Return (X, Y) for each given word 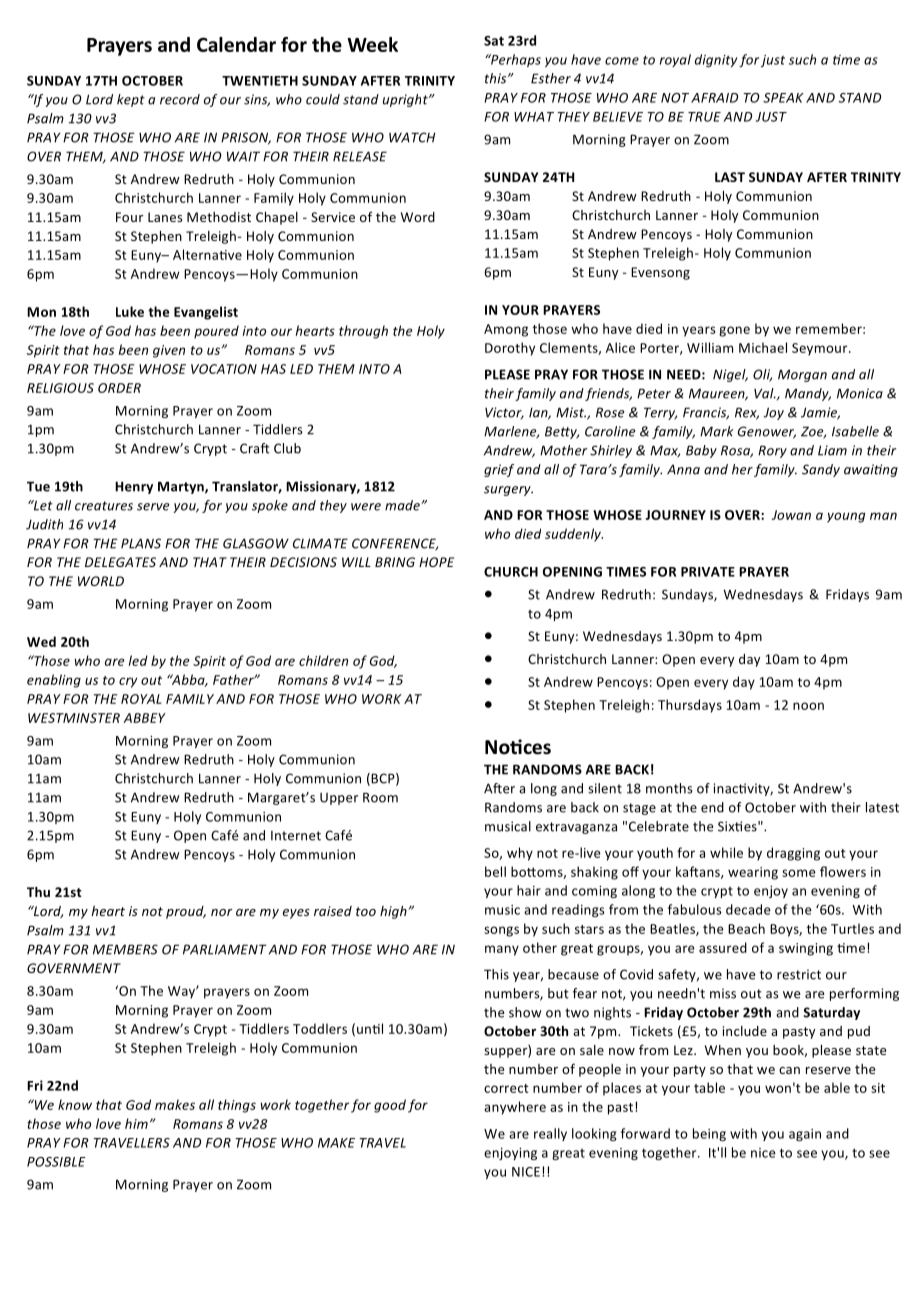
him (136, 1123)
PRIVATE (708, 572)
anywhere (515, 1108)
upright (406, 100)
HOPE (436, 562)
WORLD (101, 581)
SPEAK (783, 98)
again (805, 1135)
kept (131, 100)
